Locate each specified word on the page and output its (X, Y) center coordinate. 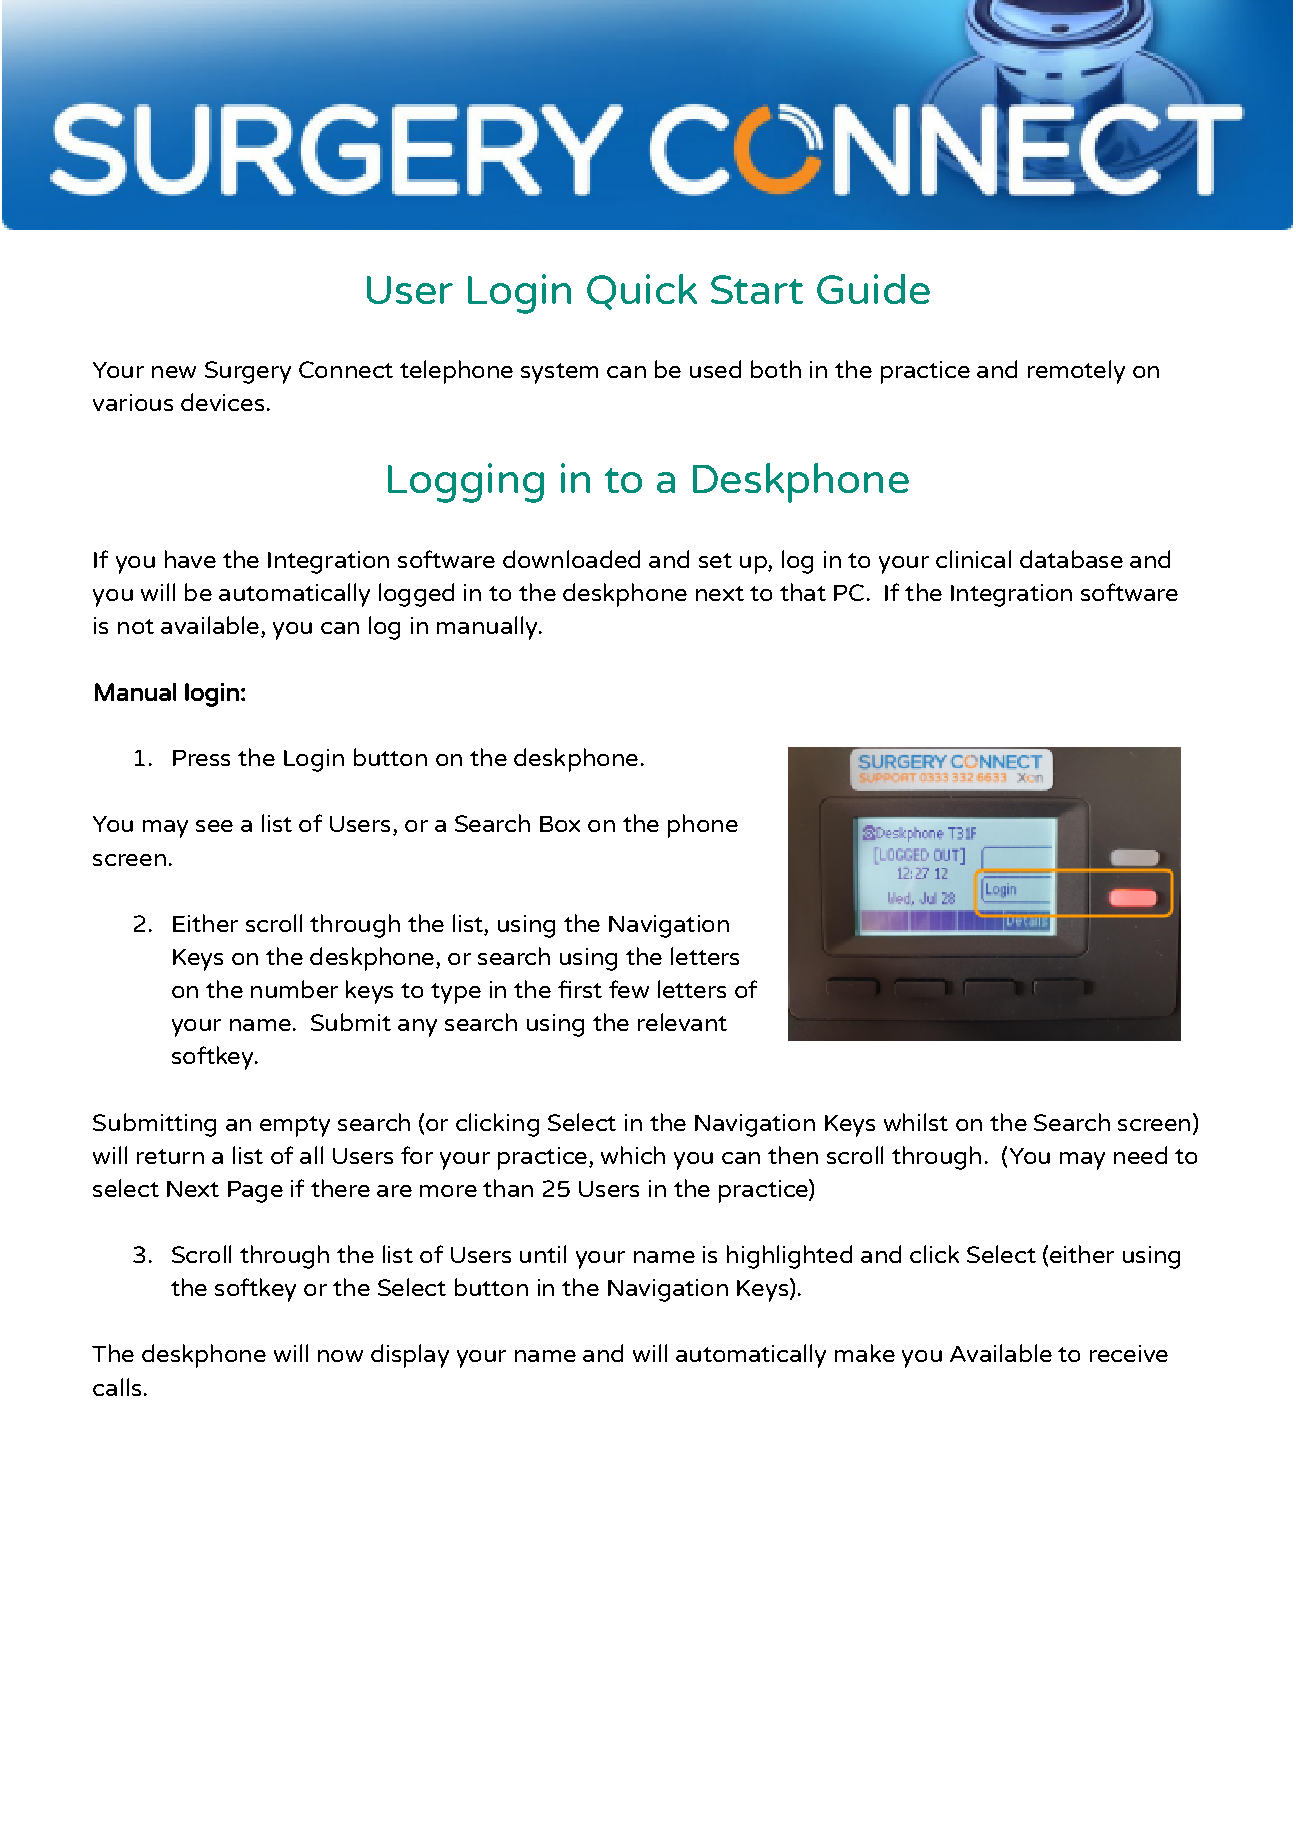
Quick (642, 292)
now (340, 1356)
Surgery (248, 372)
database (1071, 559)
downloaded (571, 559)
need (1140, 1155)
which (633, 1155)
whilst (916, 1122)
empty (295, 1126)
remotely (1076, 372)
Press (201, 758)
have (190, 559)
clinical (973, 559)
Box (560, 824)
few (629, 989)
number (294, 989)
